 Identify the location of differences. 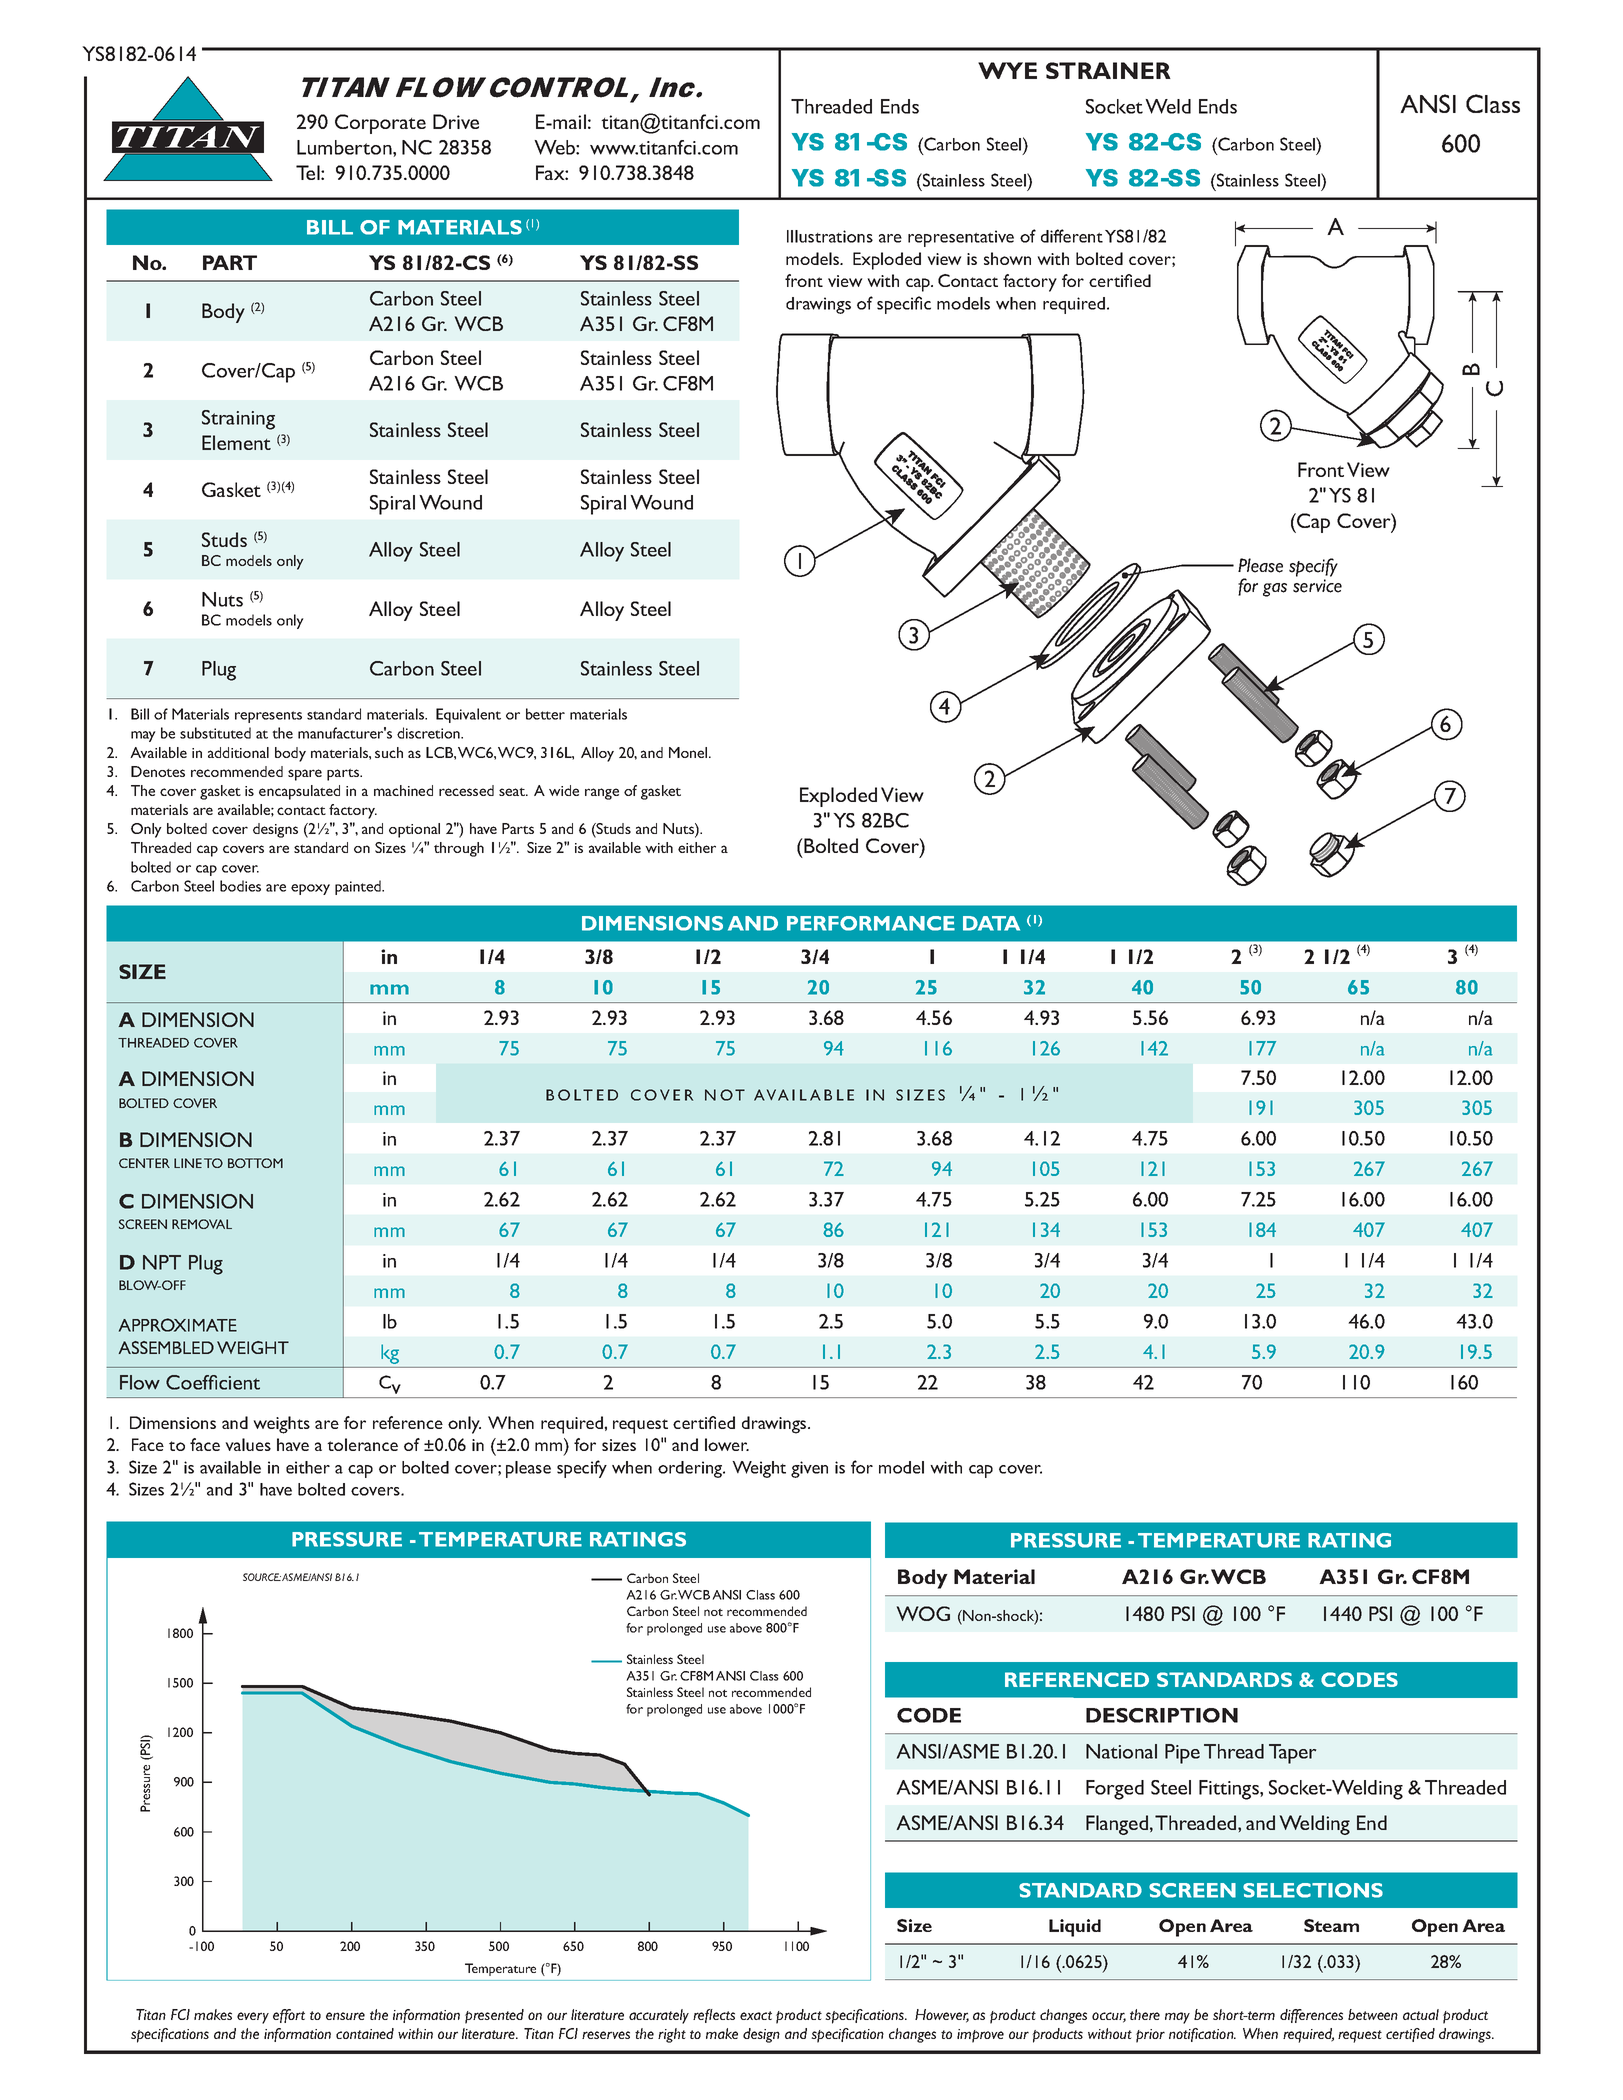
(1311, 2016).
